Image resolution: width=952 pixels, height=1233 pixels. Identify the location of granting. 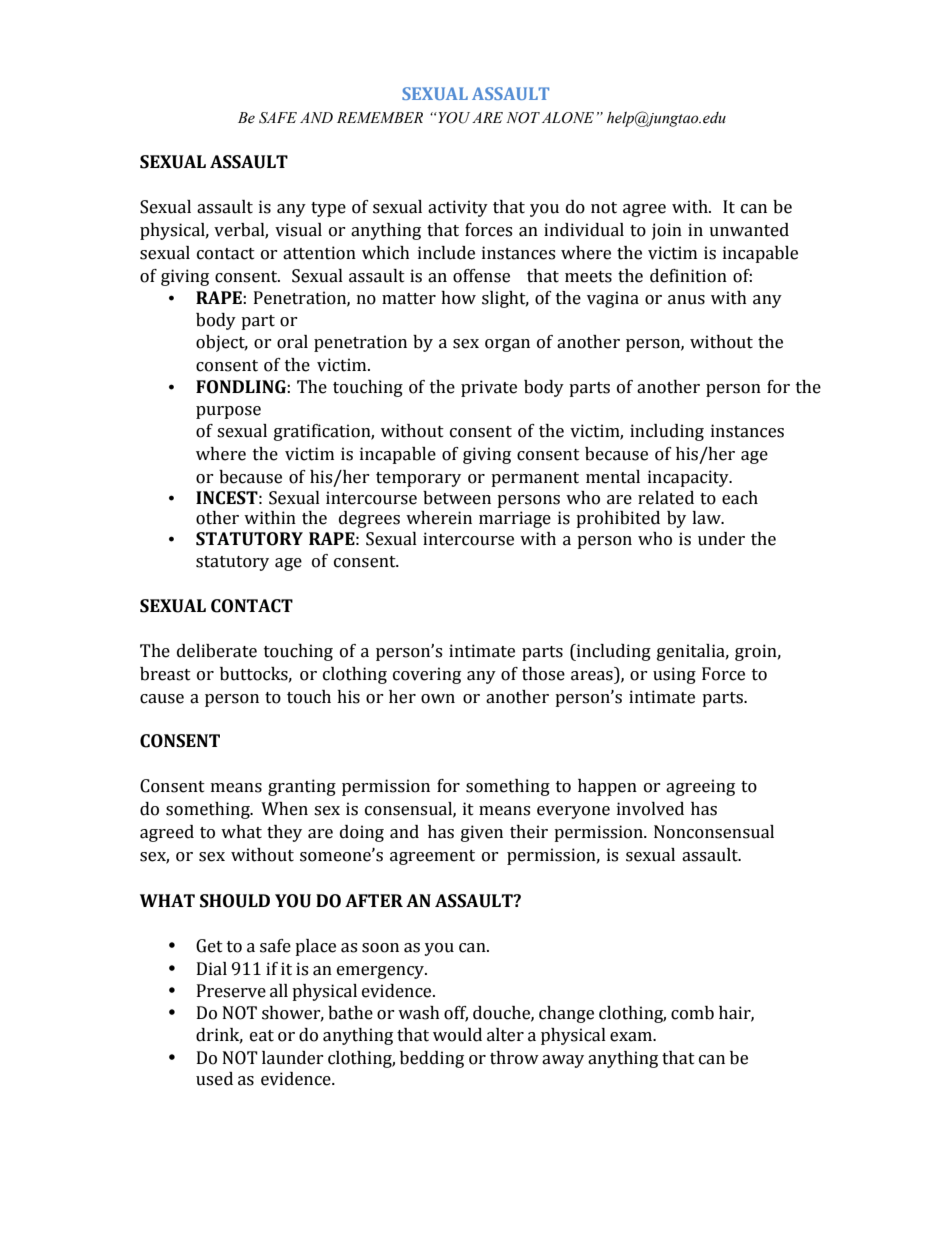
(302, 787).
